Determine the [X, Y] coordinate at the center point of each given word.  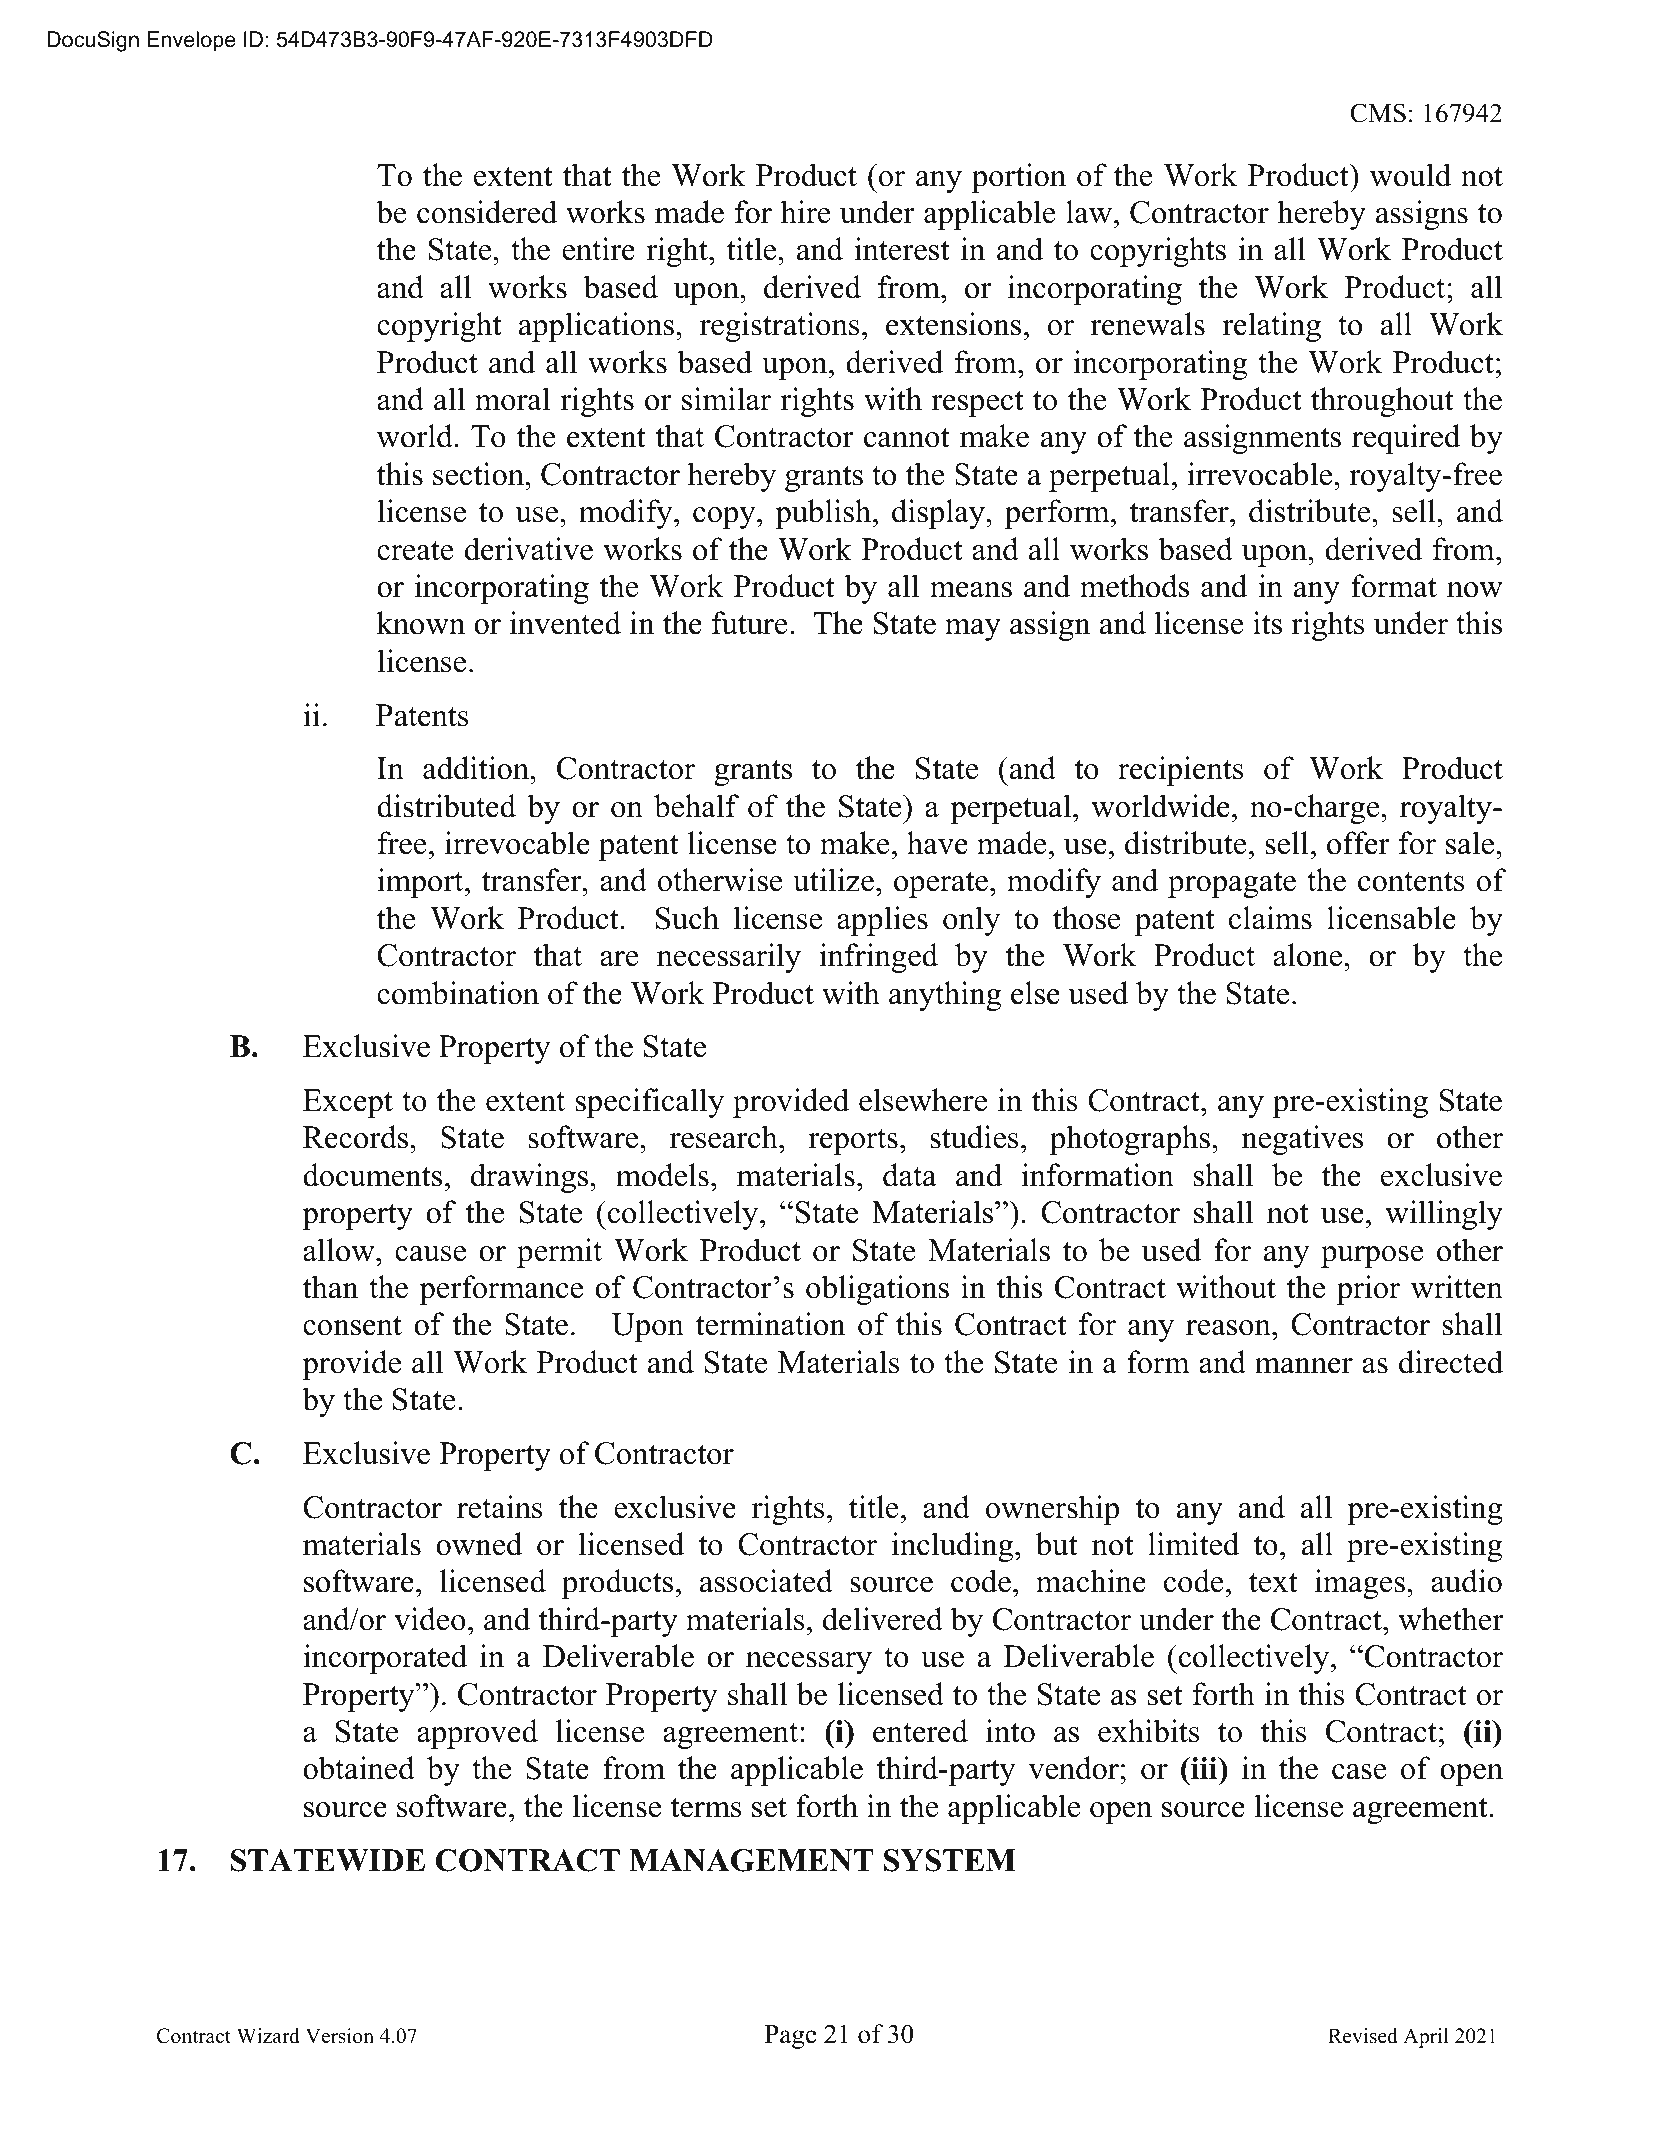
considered [487, 212]
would [1410, 175]
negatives [1302, 1140]
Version [340, 2036]
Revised [1363, 2036]
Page [791, 2037]
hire [806, 212]
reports [853, 1142]
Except [348, 1103]
